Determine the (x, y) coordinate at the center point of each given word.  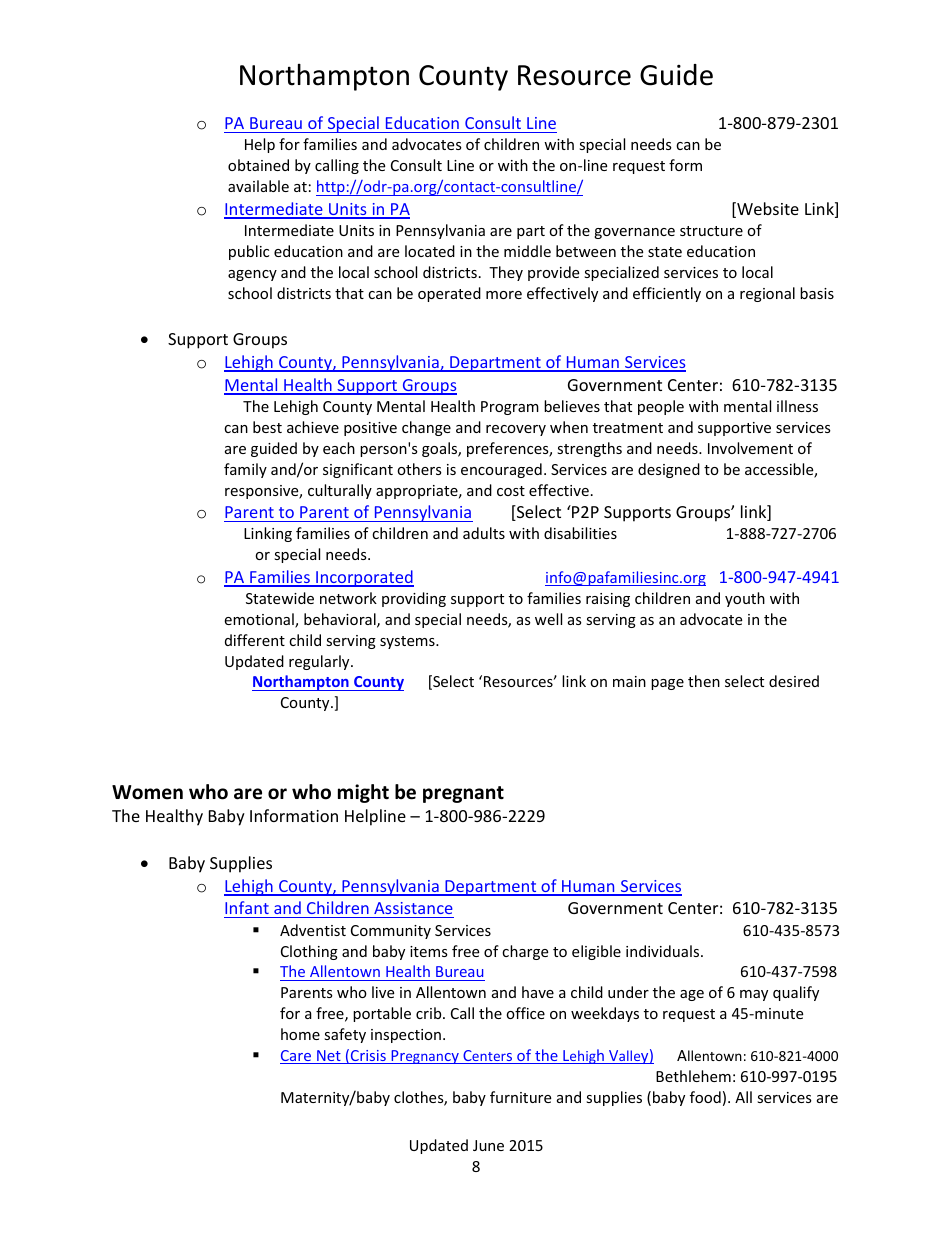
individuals (664, 951)
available (258, 186)
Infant (247, 909)
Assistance (413, 910)
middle (527, 251)
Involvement (750, 448)
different (255, 640)
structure (711, 231)
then (704, 681)
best (267, 427)
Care (297, 1057)
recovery (516, 430)
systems (408, 642)
